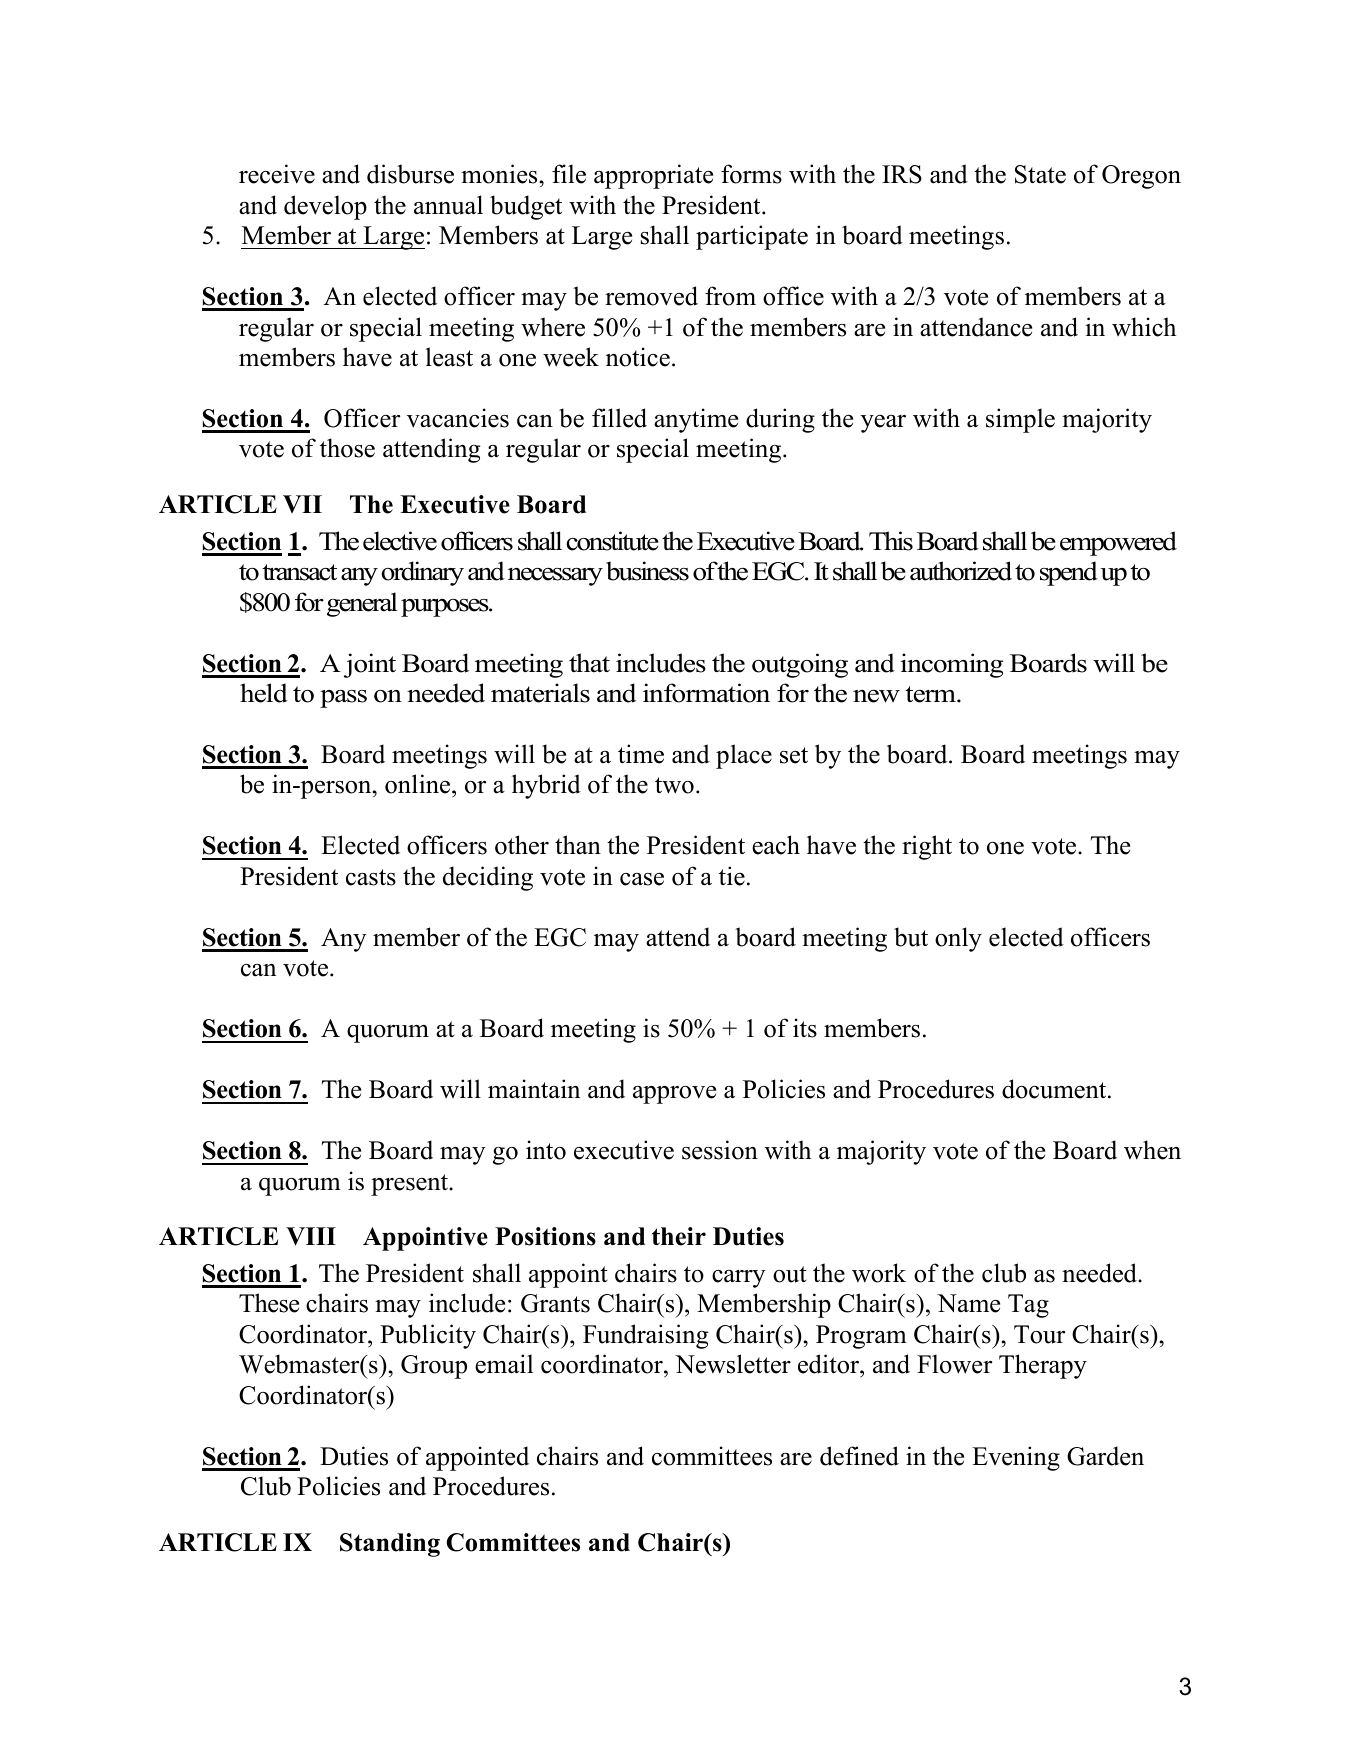 This image has height=1749, width=1351. I want to click on participate, so click(752, 237).
